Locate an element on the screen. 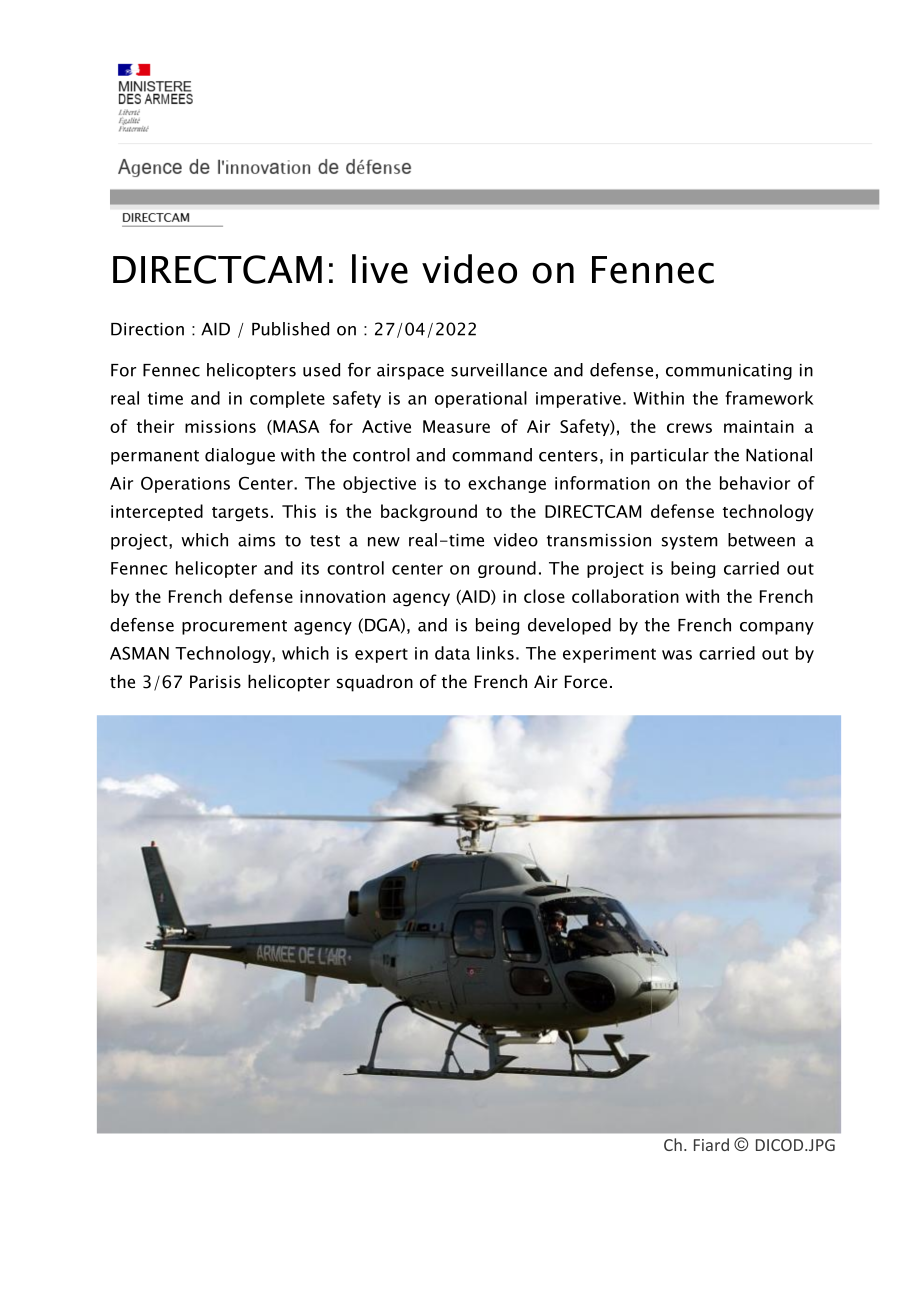  live is located at coordinates (380, 269).
